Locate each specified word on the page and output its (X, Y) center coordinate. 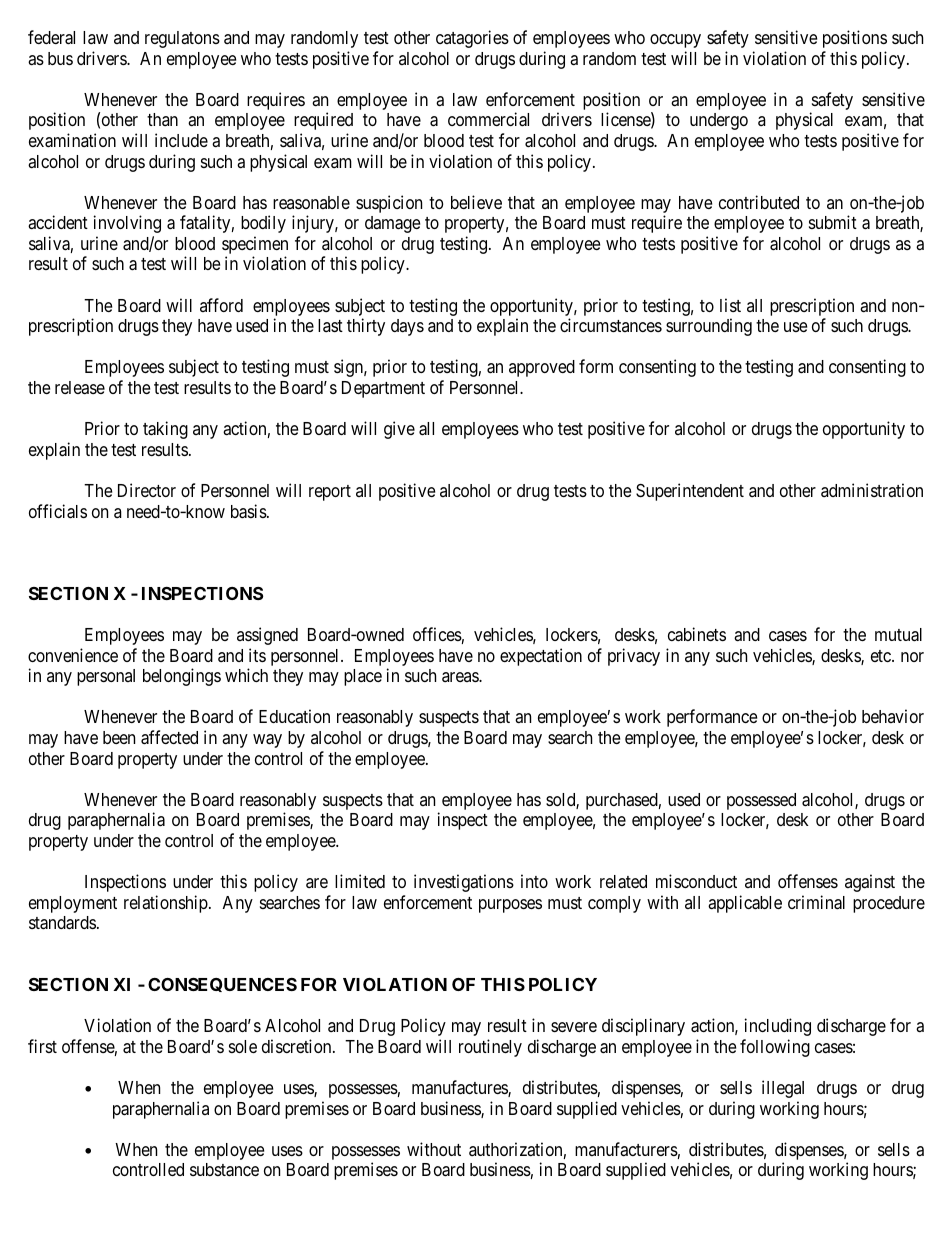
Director (147, 490)
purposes (510, 906)
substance (224, 1170)
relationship (167, 904)
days (407, 327)
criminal (816, 902)
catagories (472, 39)
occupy (675, 41)
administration (872, 490)
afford (221, 305)
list (730, 305)
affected (169, 737)
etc (882, 656)
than (162, 119)
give (399, 430)
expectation (541, 657)
